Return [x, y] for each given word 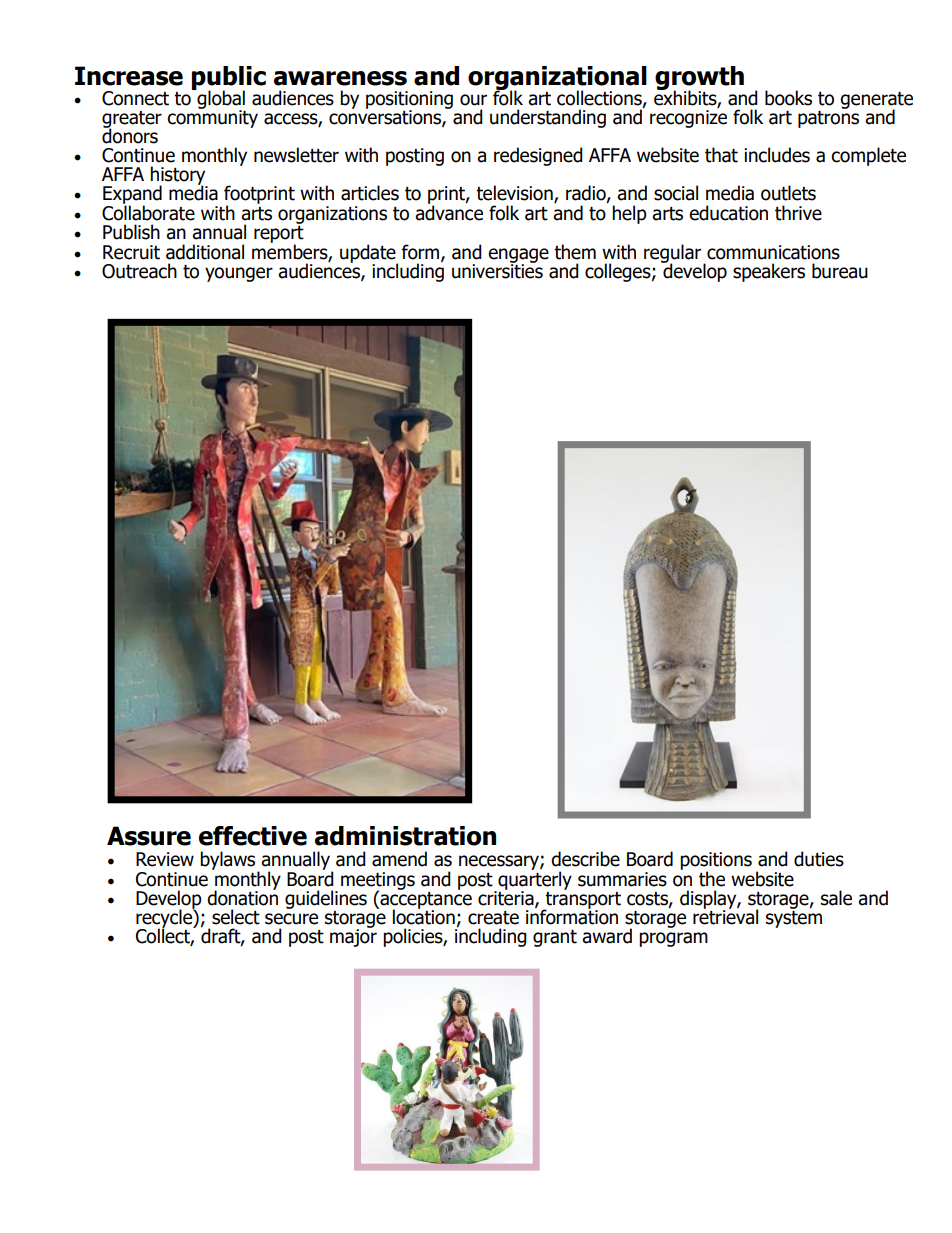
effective [253, 836]
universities [497, 270]
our [473, 100]
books [788, 98]
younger [239, 274]
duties [819, 859]
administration [405, 836]
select [236, 917]
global [220, 99]
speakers [769, 272]
